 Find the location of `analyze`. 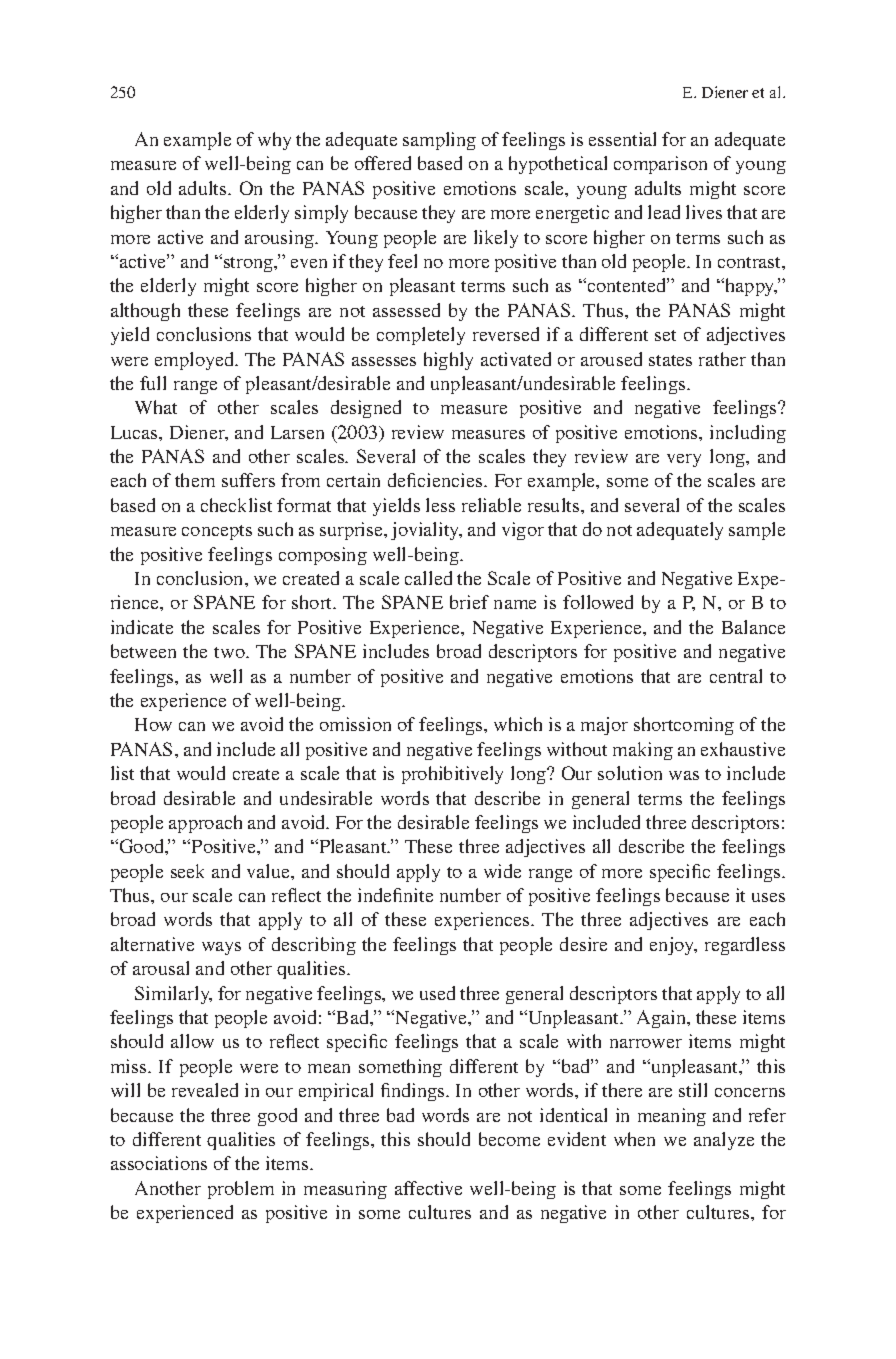

analyze is located at coordinates (724, 1141).
